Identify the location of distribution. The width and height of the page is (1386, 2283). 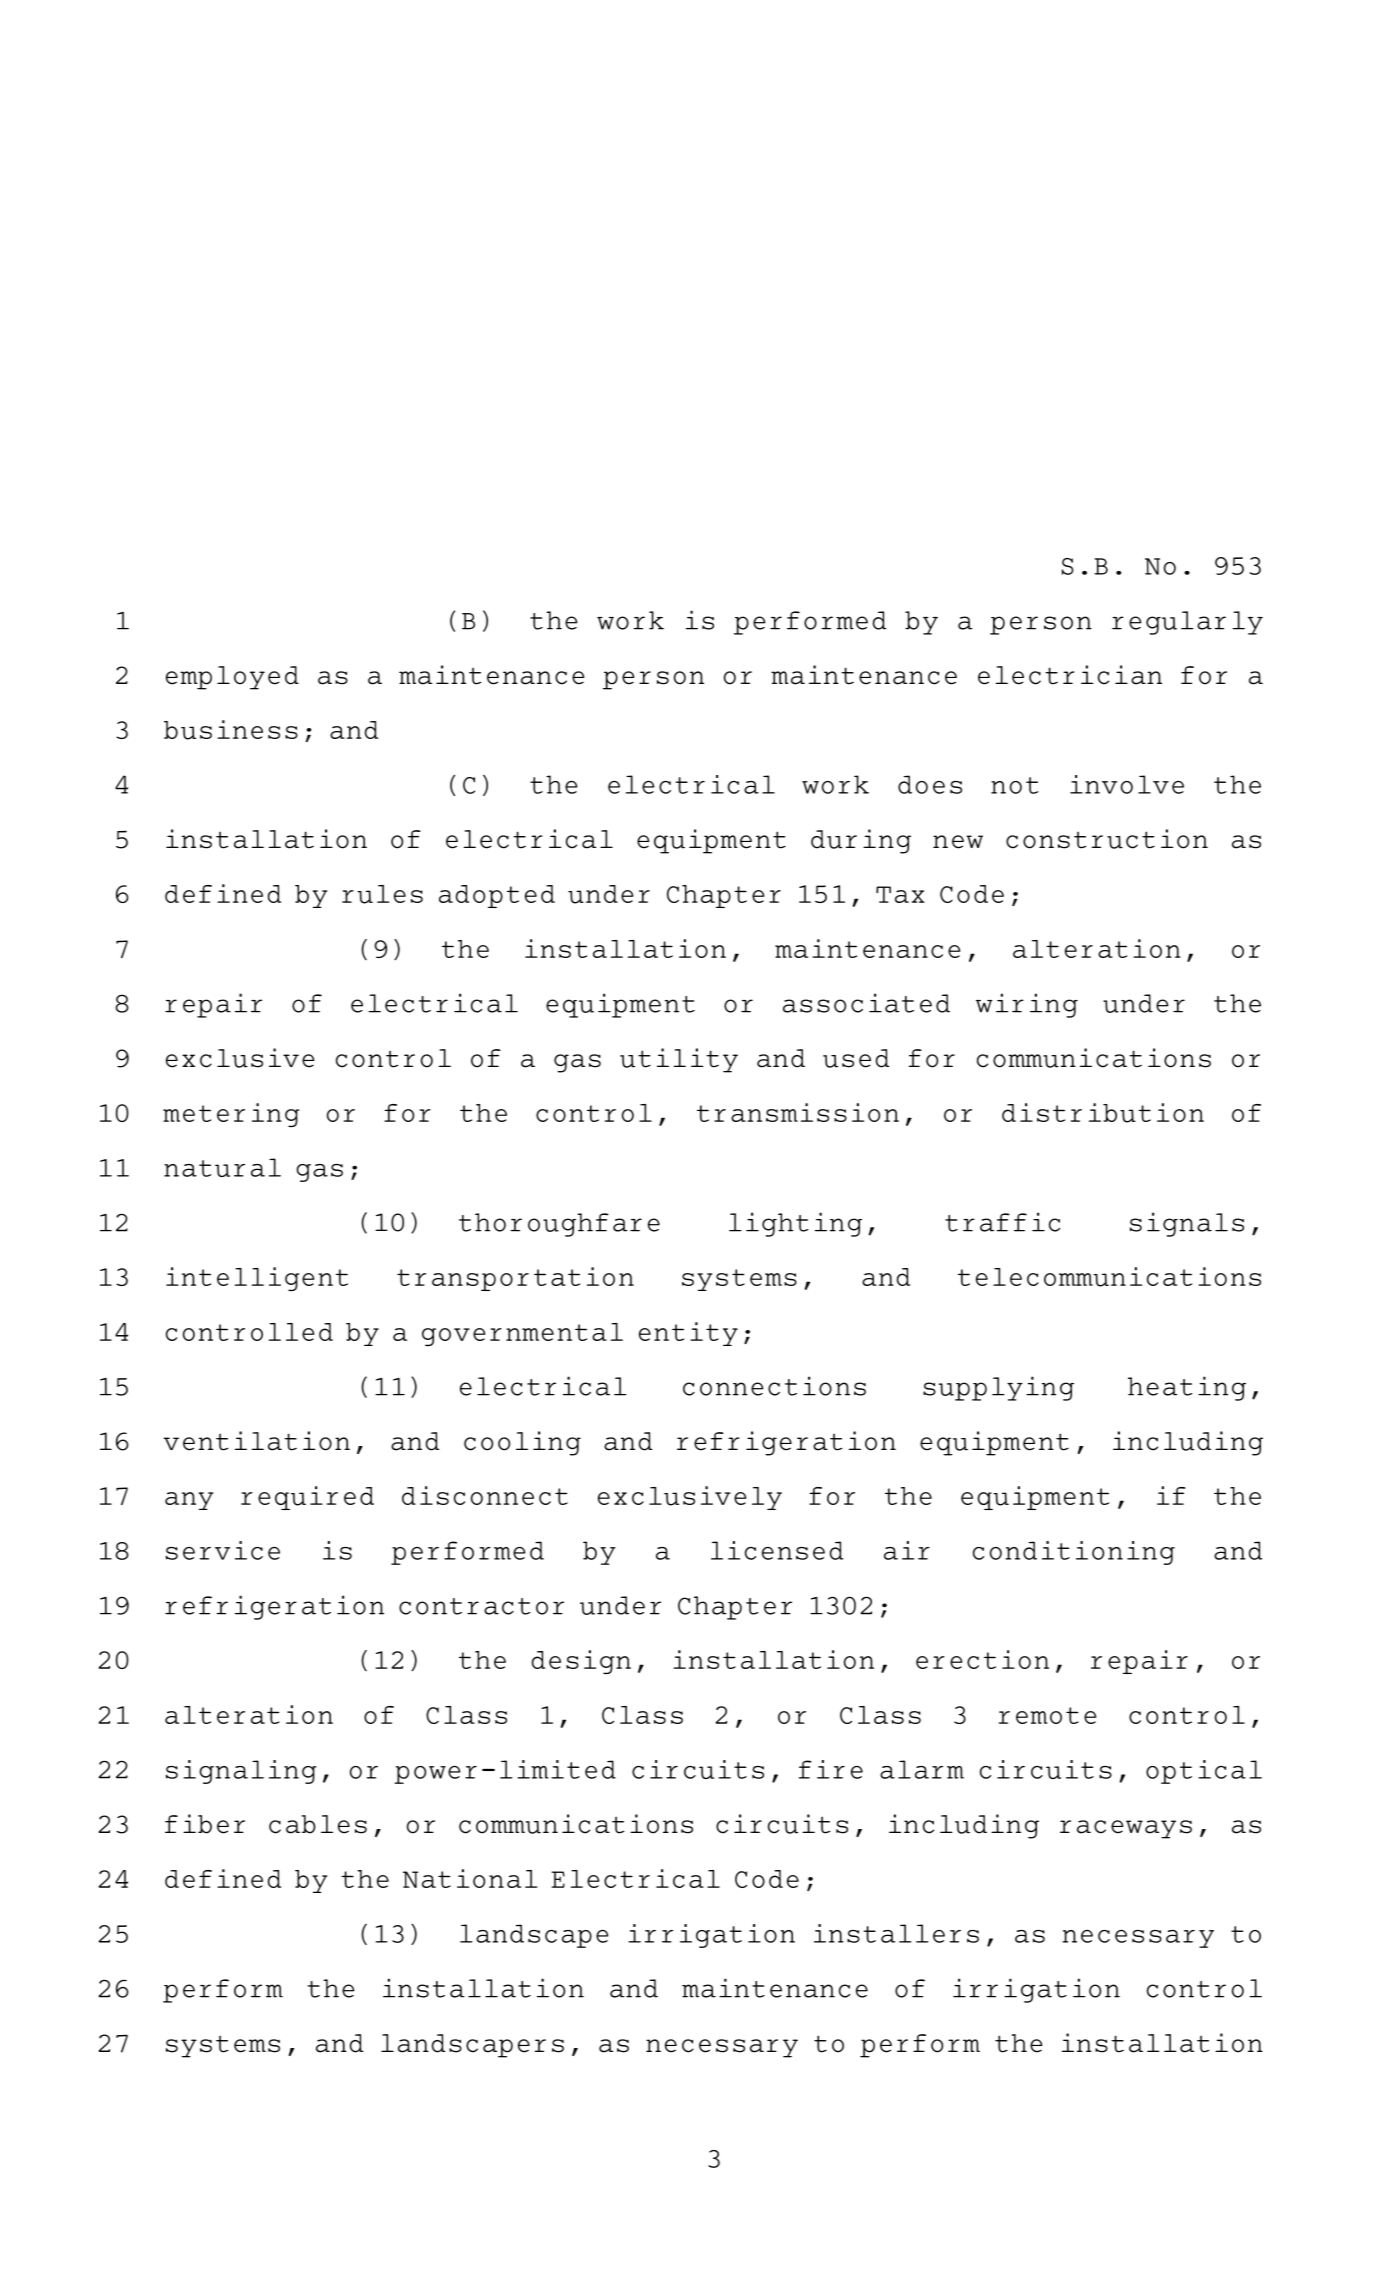
(1103, 1113).
